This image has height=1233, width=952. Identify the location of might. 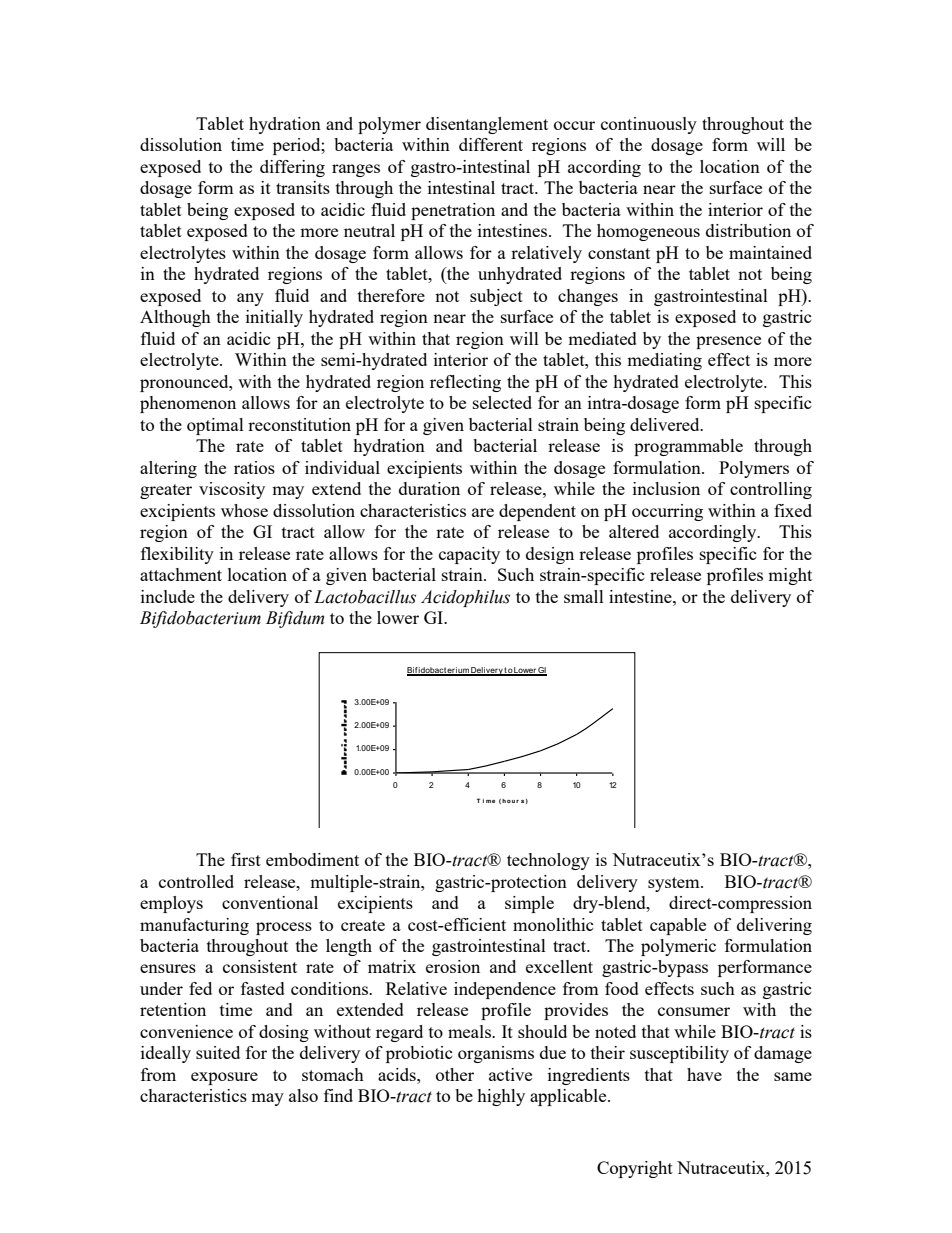
(790, 576).
